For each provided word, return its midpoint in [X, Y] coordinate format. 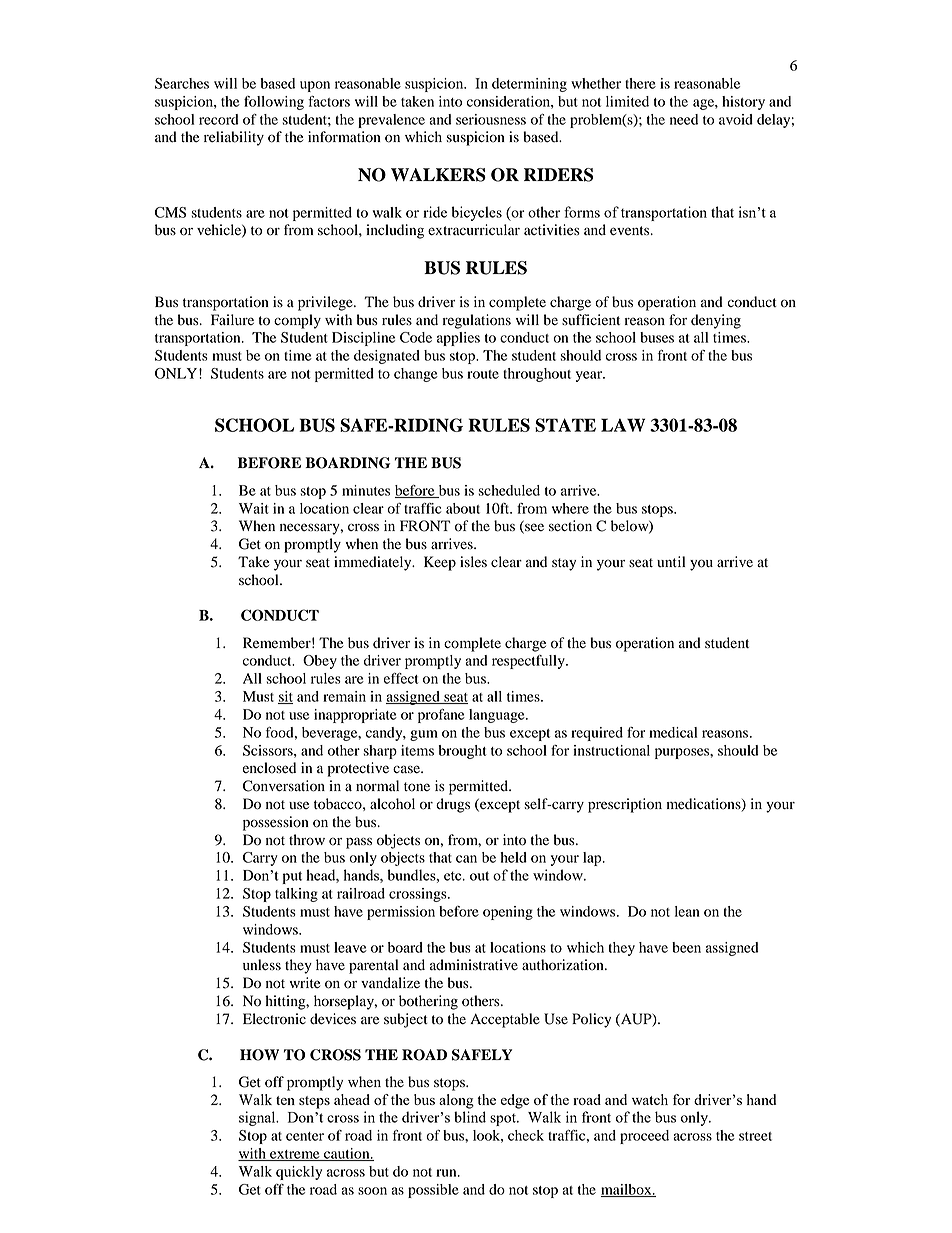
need [684, 119]
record [219, 119]
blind [470, 1117]
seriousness [491, 119]
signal [258, 1118]
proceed [644, 1137]
